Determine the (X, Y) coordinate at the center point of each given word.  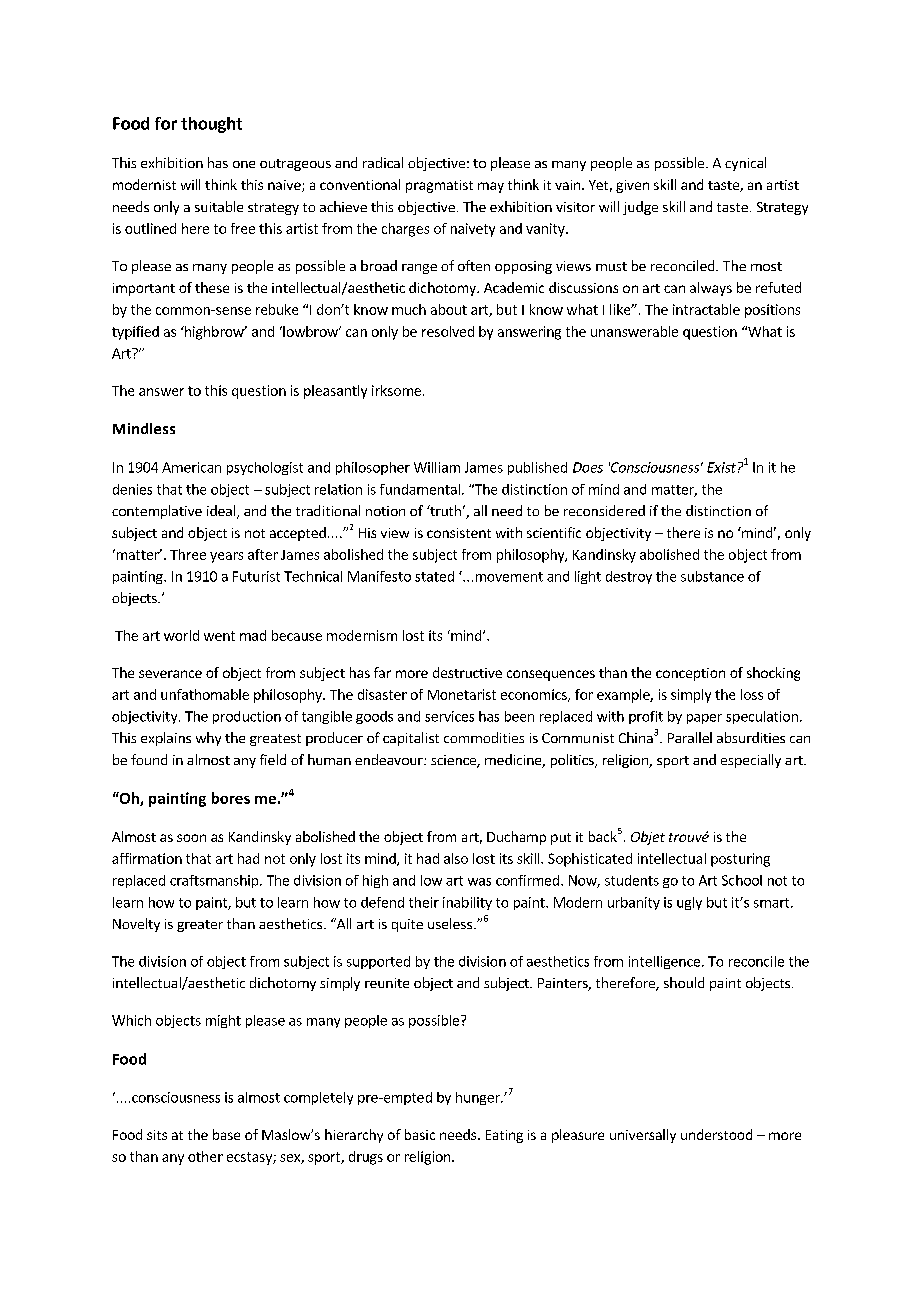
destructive (467, 672)
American (191, 467)
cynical (745, 164)
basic (420, 1134)
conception (690, 674)
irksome (396, 390)
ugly (689, 903)
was (479, 882)
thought (211, 125)
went (219, 636)
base (226, 1134)
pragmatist (439, 186)
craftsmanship (215, 881)
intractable (706, 309)
